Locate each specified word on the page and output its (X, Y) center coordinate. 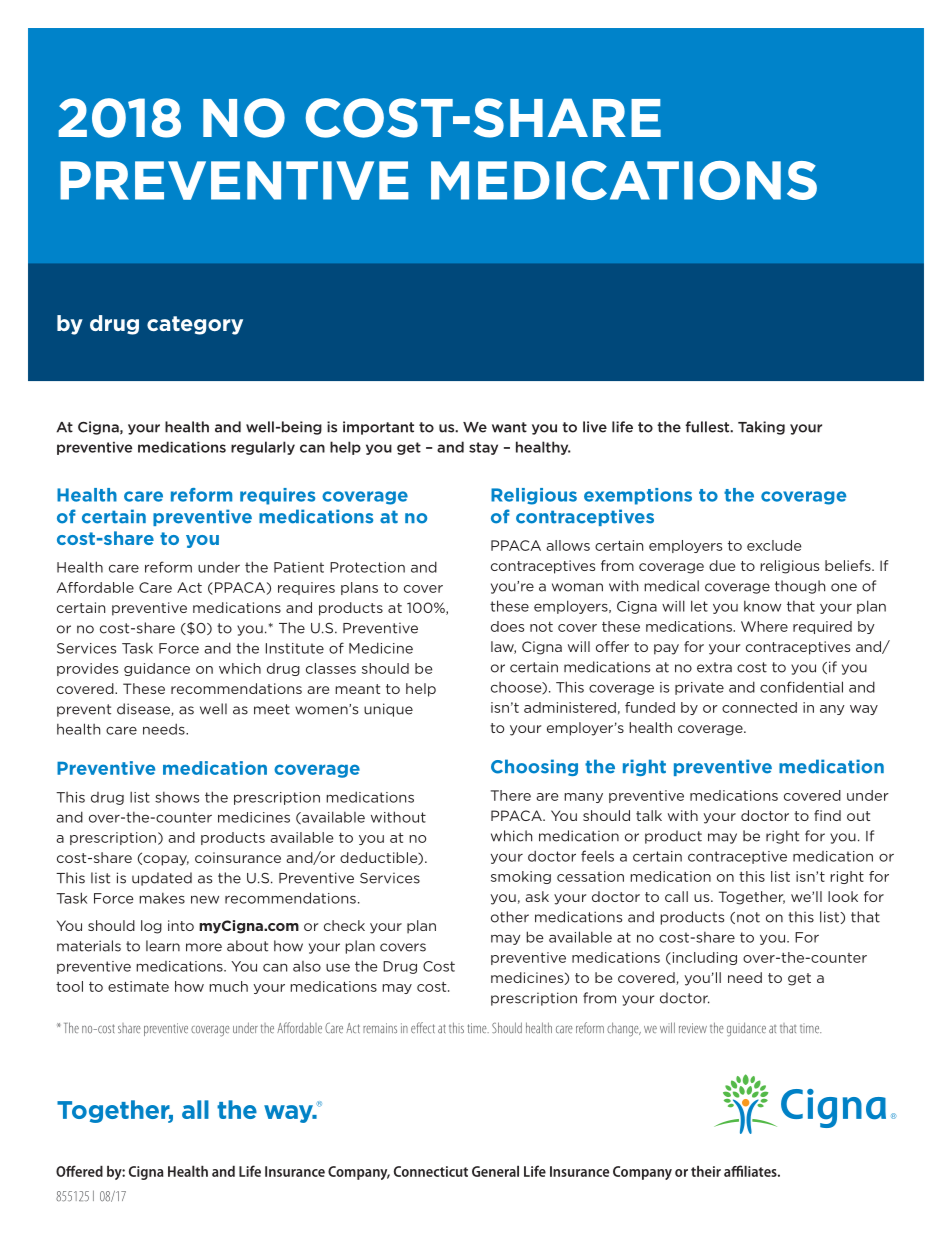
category (195, 325)
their (706, 1171)
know (762, 606)
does (507, 626)
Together (752, 898)
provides (87, 669)
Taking (761, 428)
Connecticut (431, 1171)
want (509, 427)
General (495, 1171)
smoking (521, 877)
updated (162, 879)
